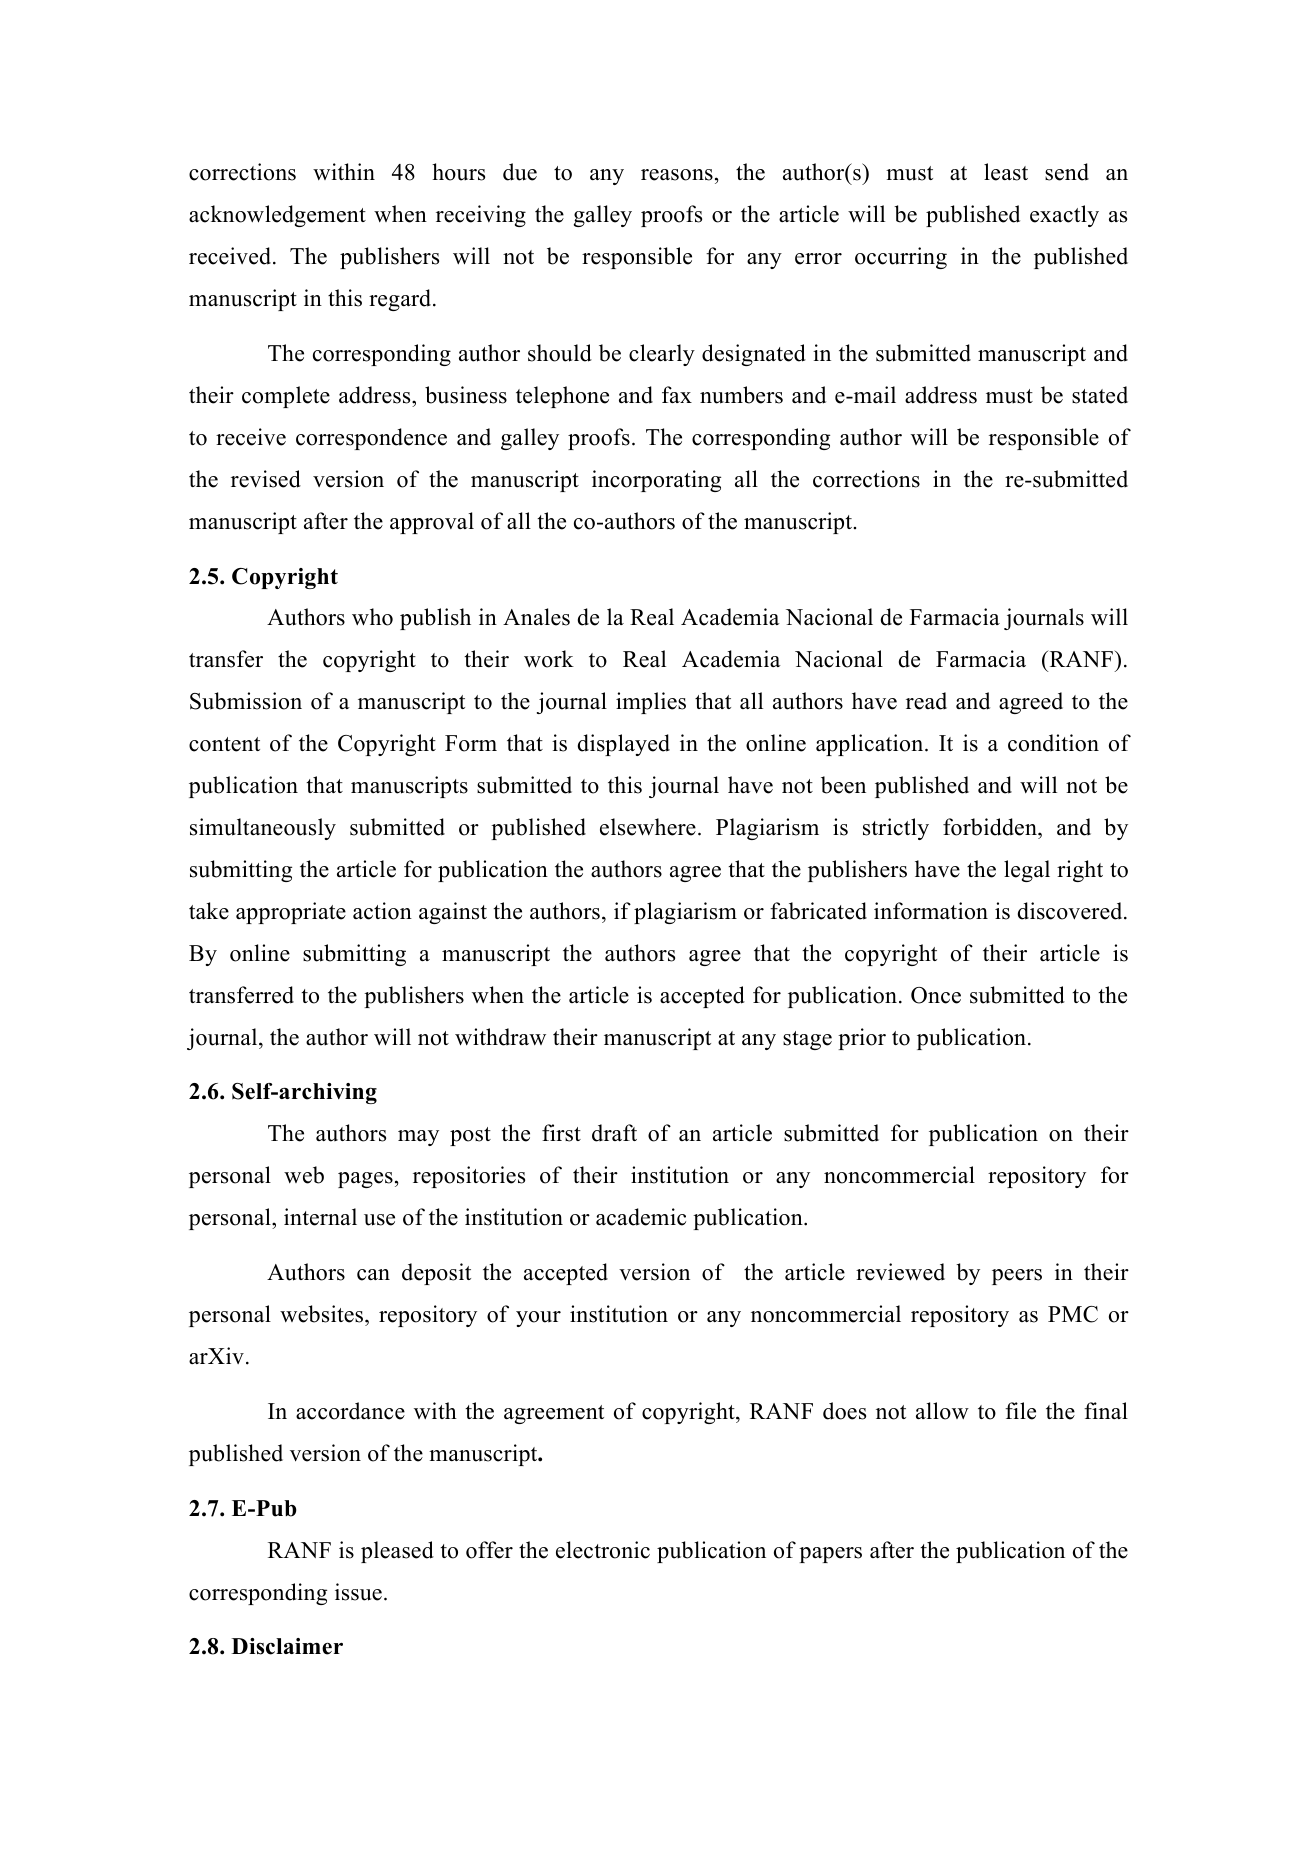 The width and height of the document is (1316, 1861). I want to click on acknowledgement, so click(277, 216).
